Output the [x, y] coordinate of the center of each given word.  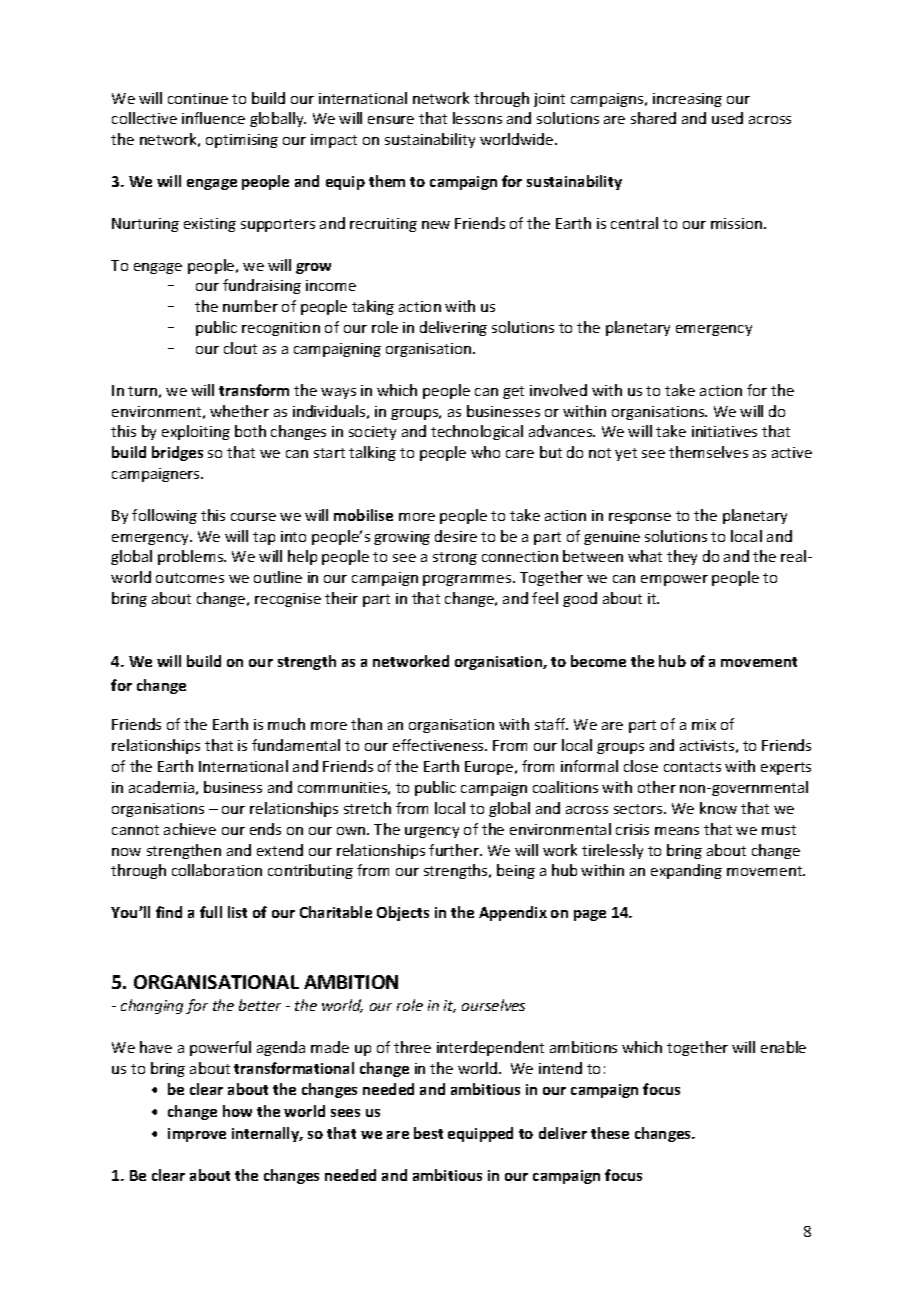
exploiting [196, 432]
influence [213, 118]
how [237, 1111]
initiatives [724, 431]
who [485, 452]
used [727, 118]
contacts [692, 767]
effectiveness [439, 745]
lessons [477, 118]
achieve [190, 829]
